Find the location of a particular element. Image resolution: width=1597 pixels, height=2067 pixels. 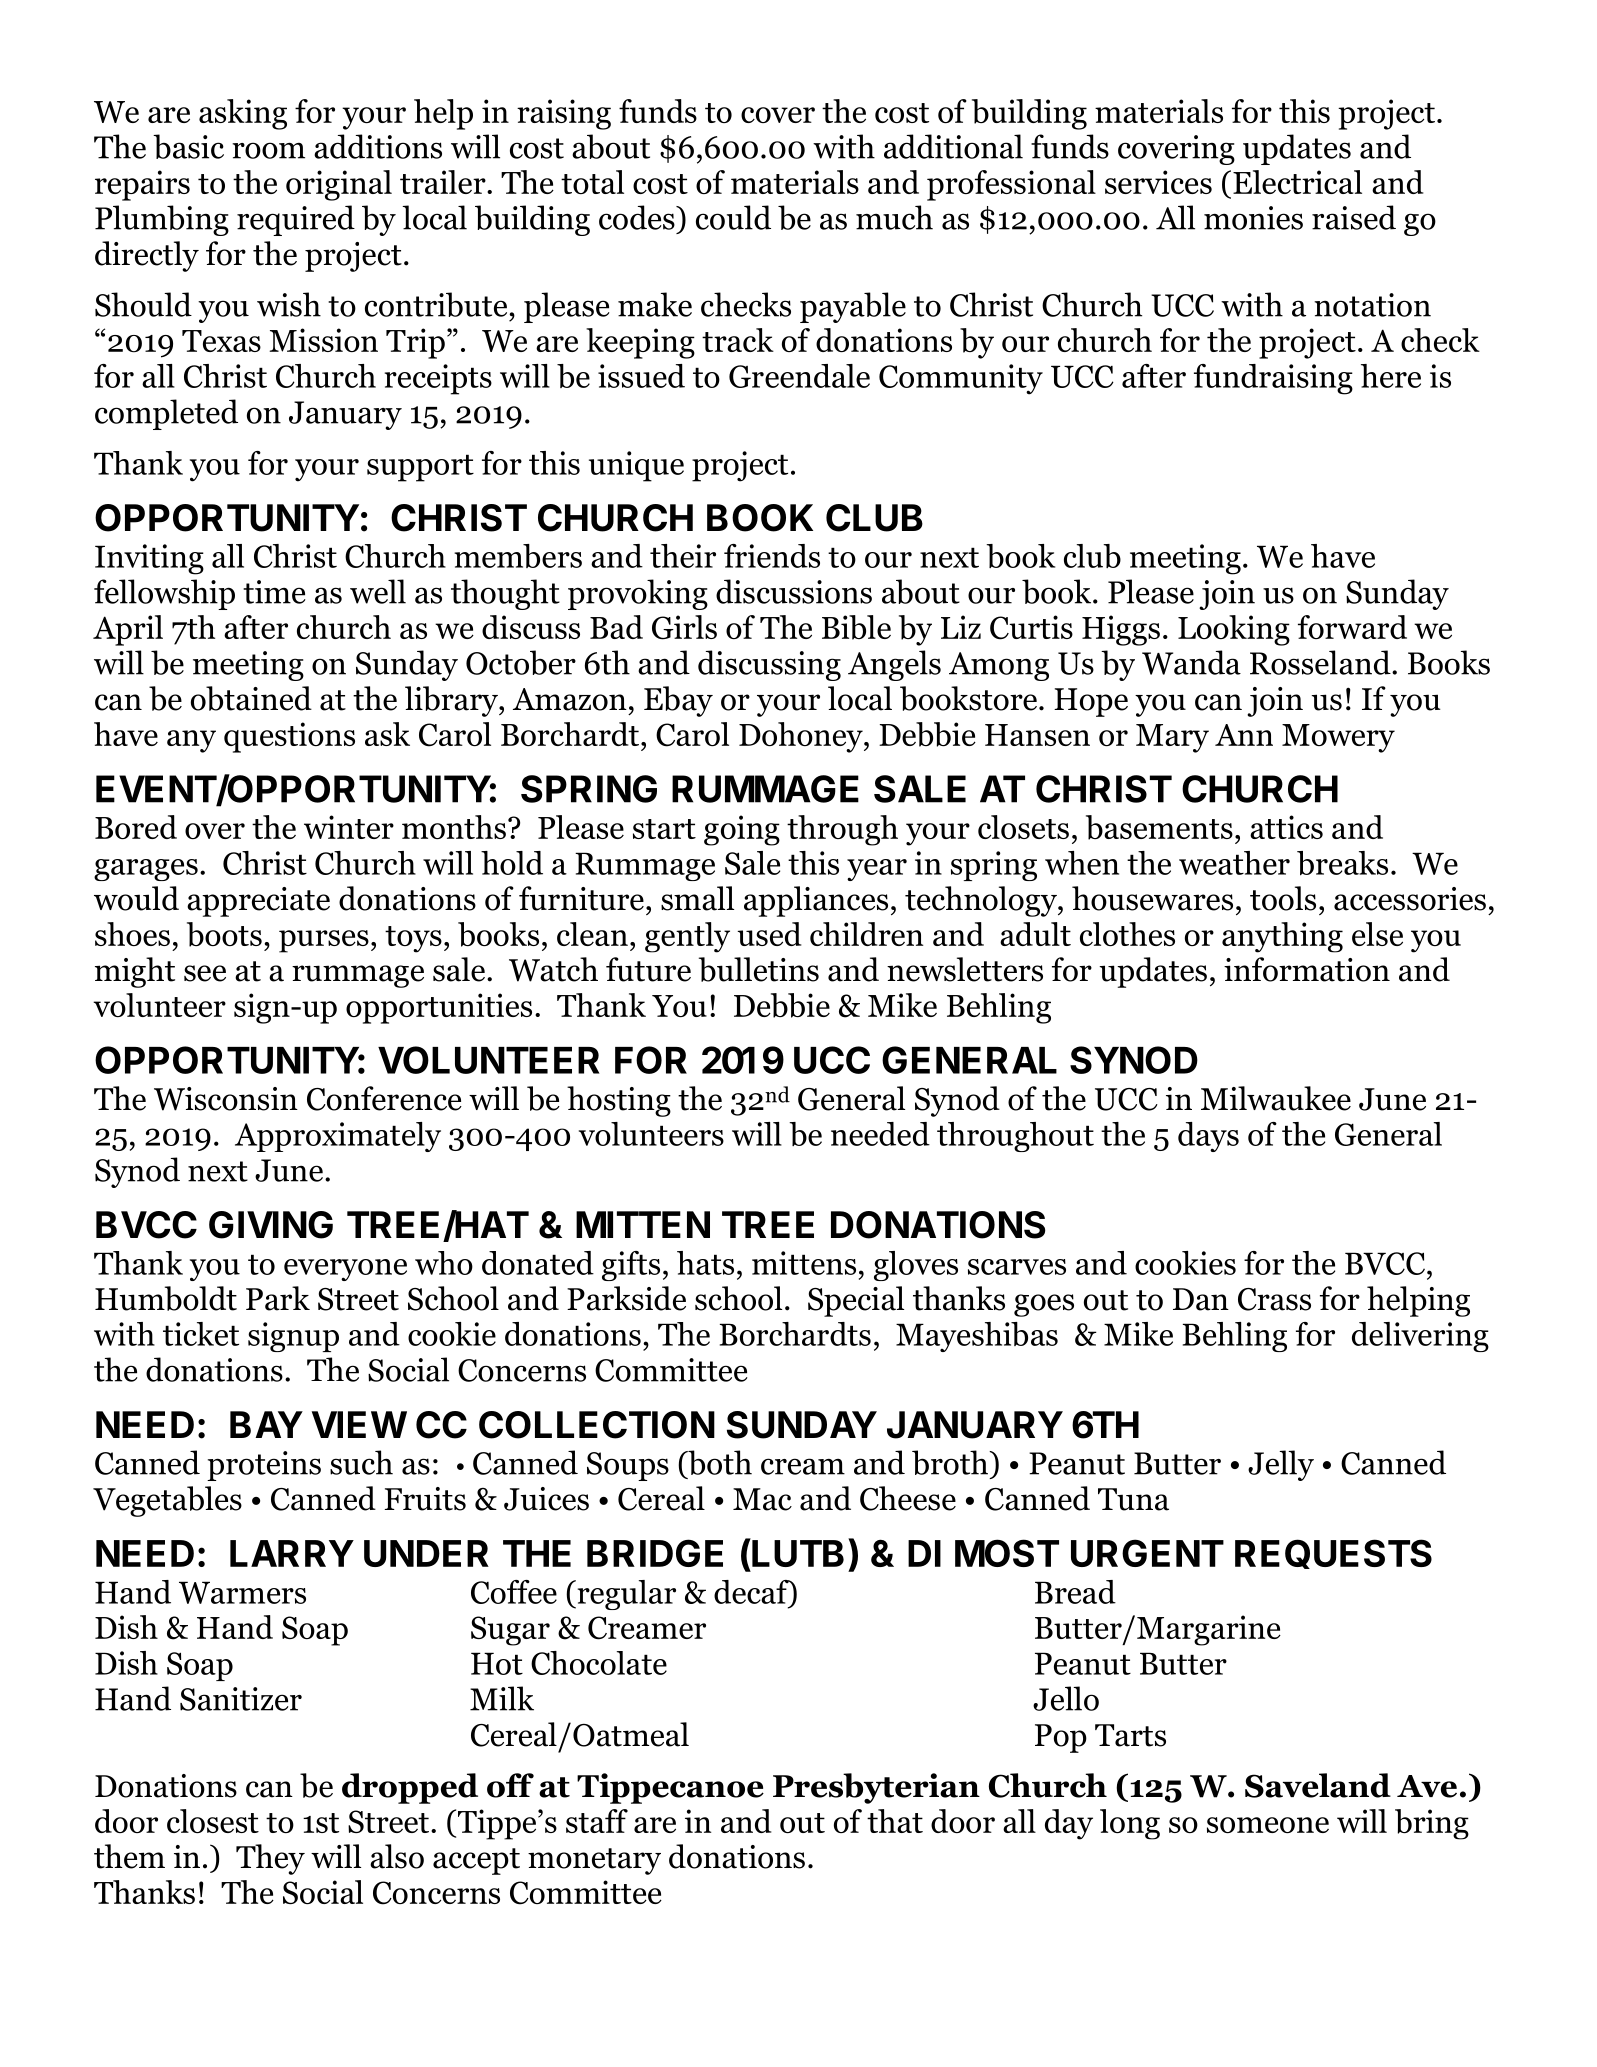

hats is located at coordinates (705, 1263).
